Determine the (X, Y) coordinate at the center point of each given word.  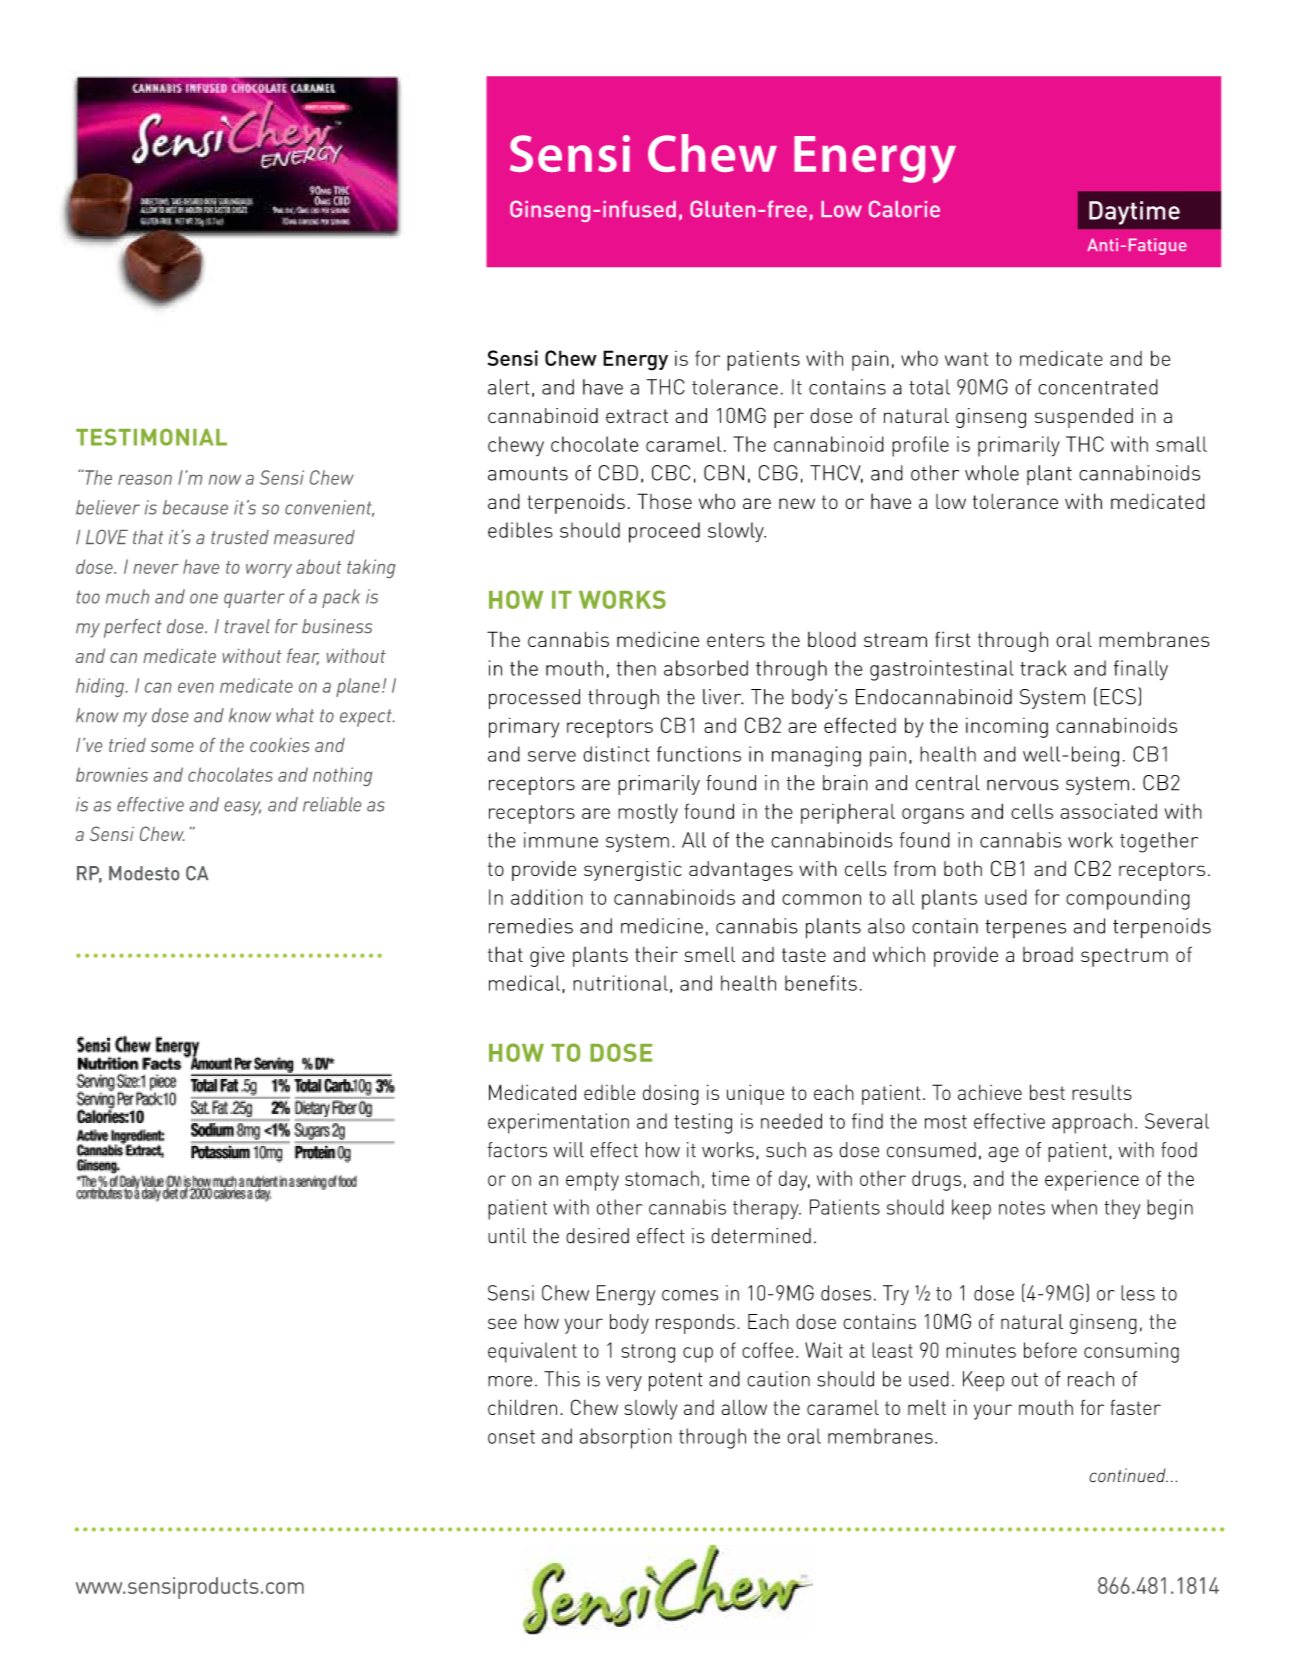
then (636, 668)
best (1047, 1092)
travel (247, 626)
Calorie (904, 209)
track (1043, 668)
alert (508, 387)
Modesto (144, 873)
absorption (626, 1438)
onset (511, 1437)
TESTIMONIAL (151, 437)
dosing (671, 1094)
